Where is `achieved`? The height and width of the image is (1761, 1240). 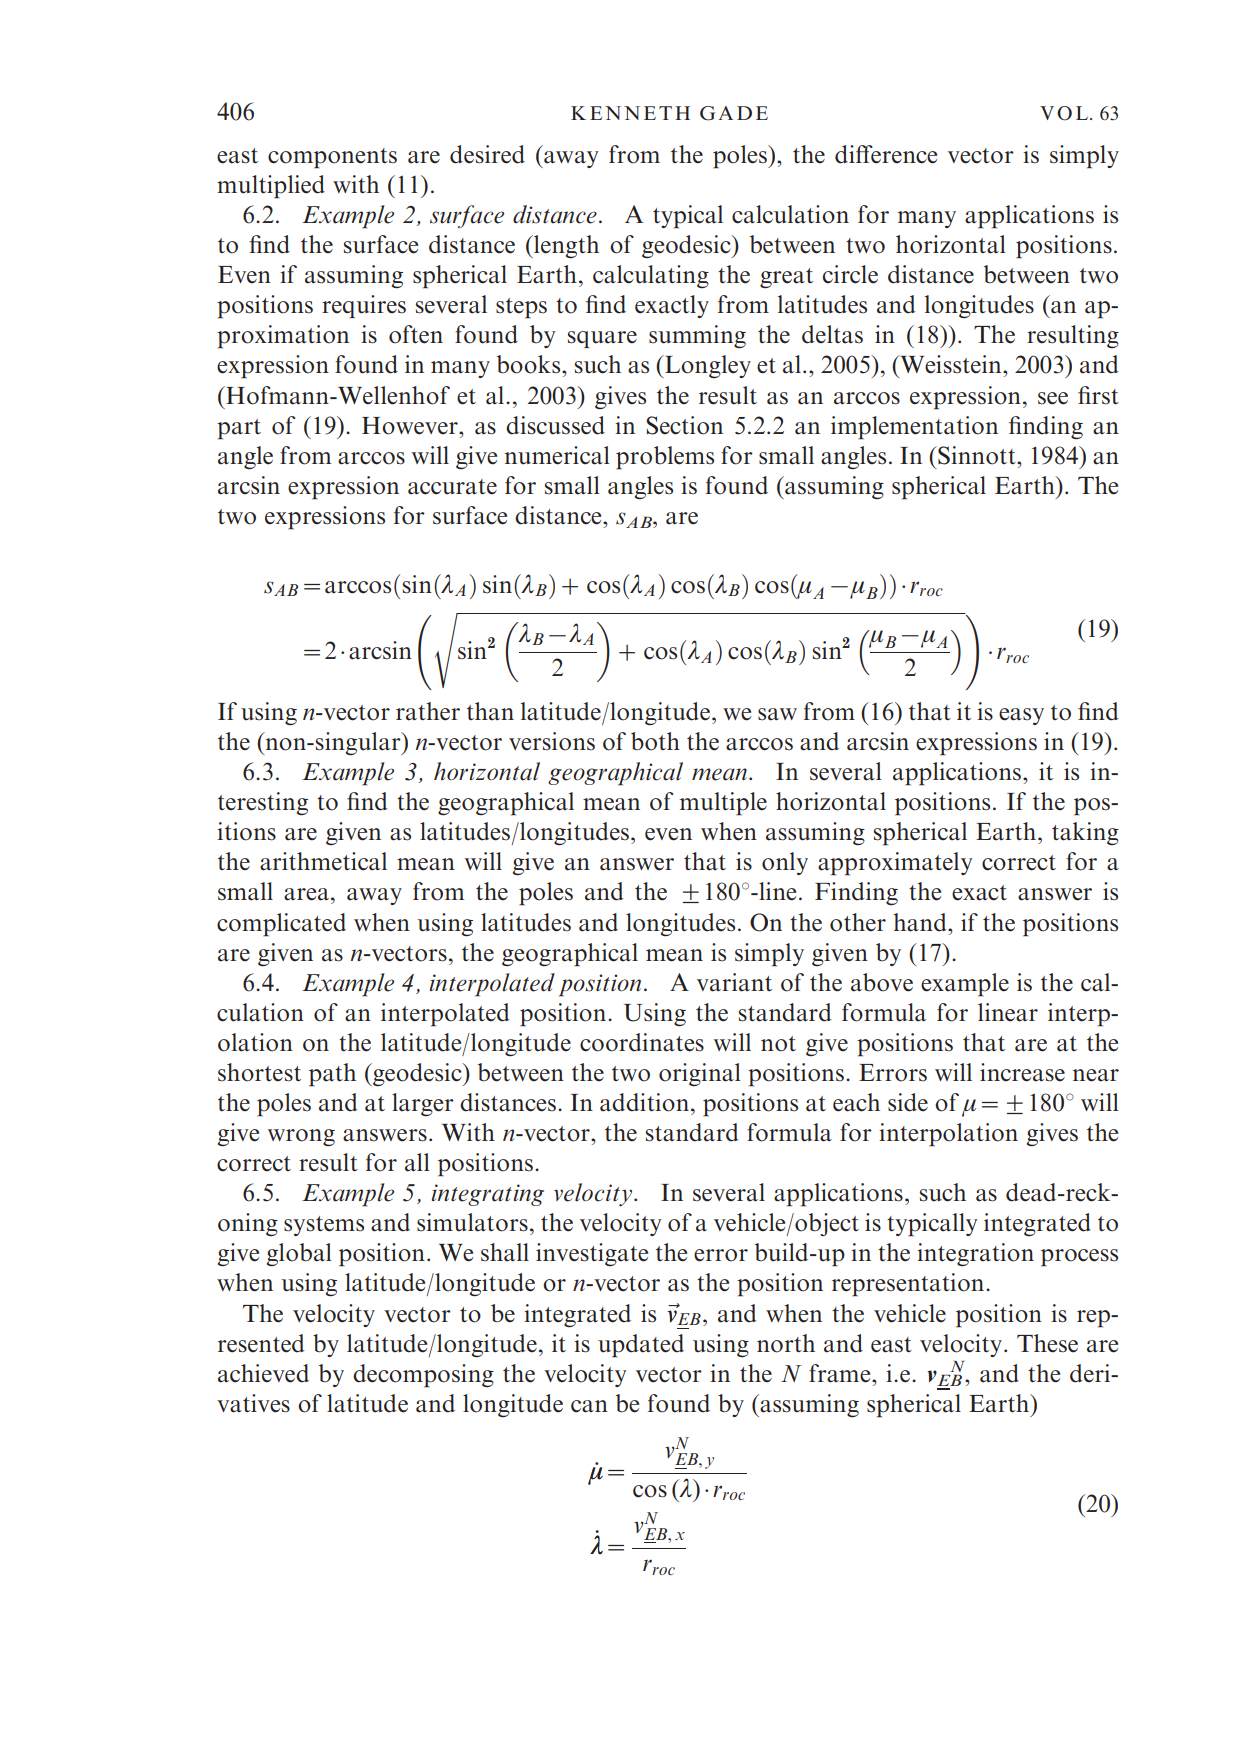 achieved is located at coordinates (263, 1373).
